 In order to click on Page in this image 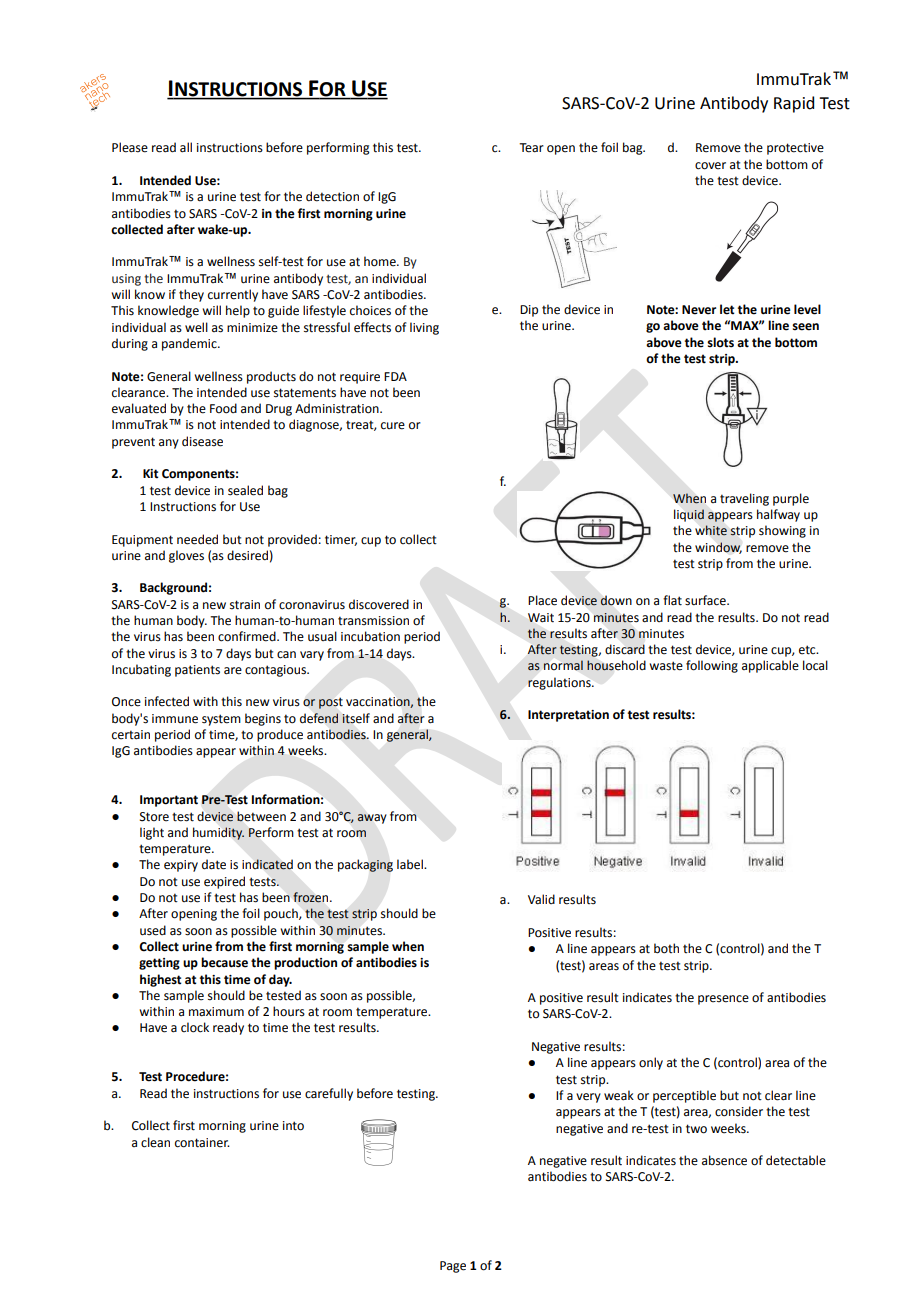, I will do `click(453, 1267)`.
